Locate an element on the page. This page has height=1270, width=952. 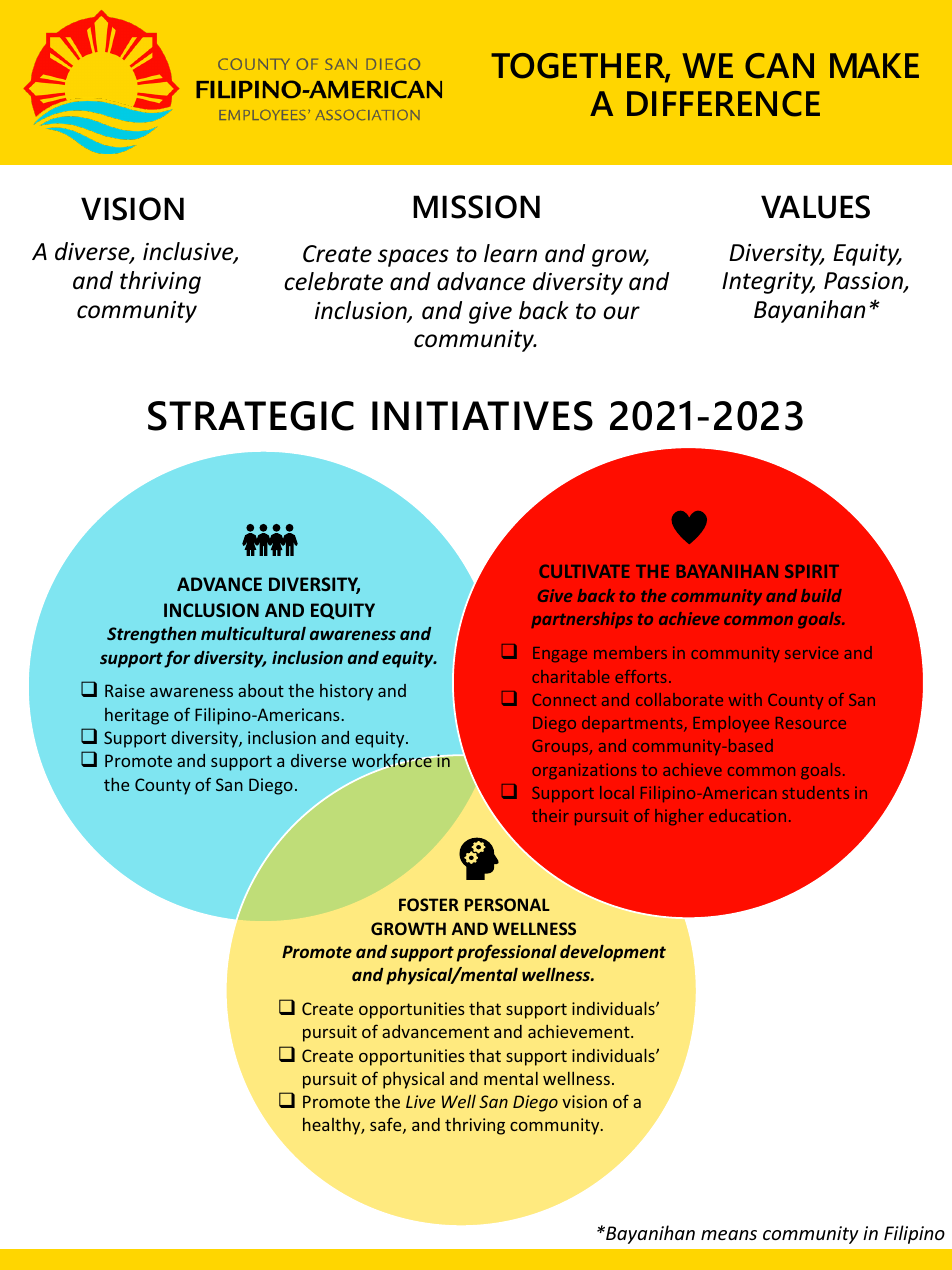
PERSONAL is located at coordinates (507, 904).
